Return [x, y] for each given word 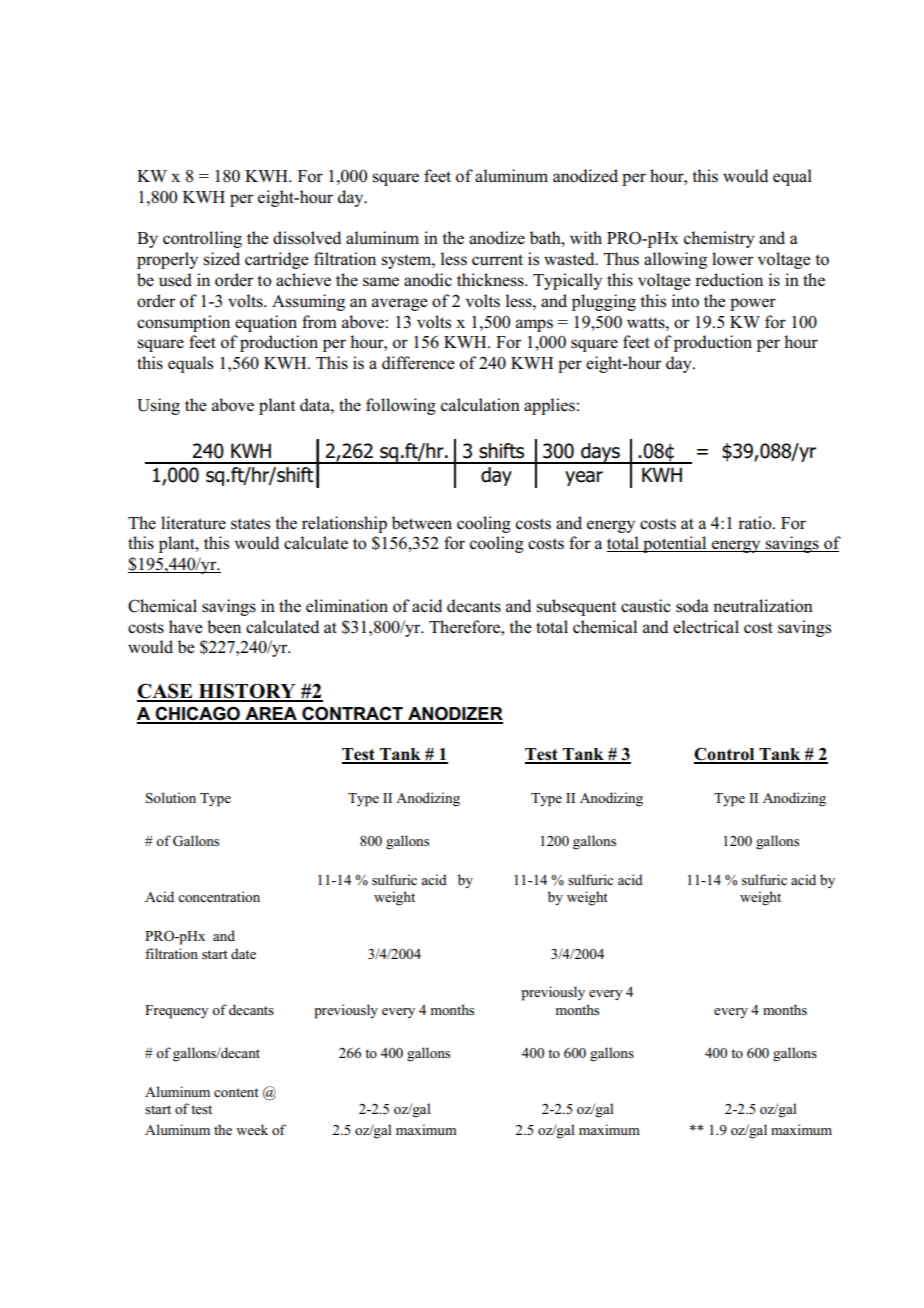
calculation [480, 405]
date [243, 953]
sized [221, 259]
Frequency [177, 1012]
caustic [646, 606]
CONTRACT [352, 715]
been [224, 627]
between [422, 522]
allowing [675, 260]
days [600, 453]
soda [692, 606]
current [497, 259]
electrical [706, 626]
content [236, 1092]
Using [158, 406]
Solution [171, 798]
